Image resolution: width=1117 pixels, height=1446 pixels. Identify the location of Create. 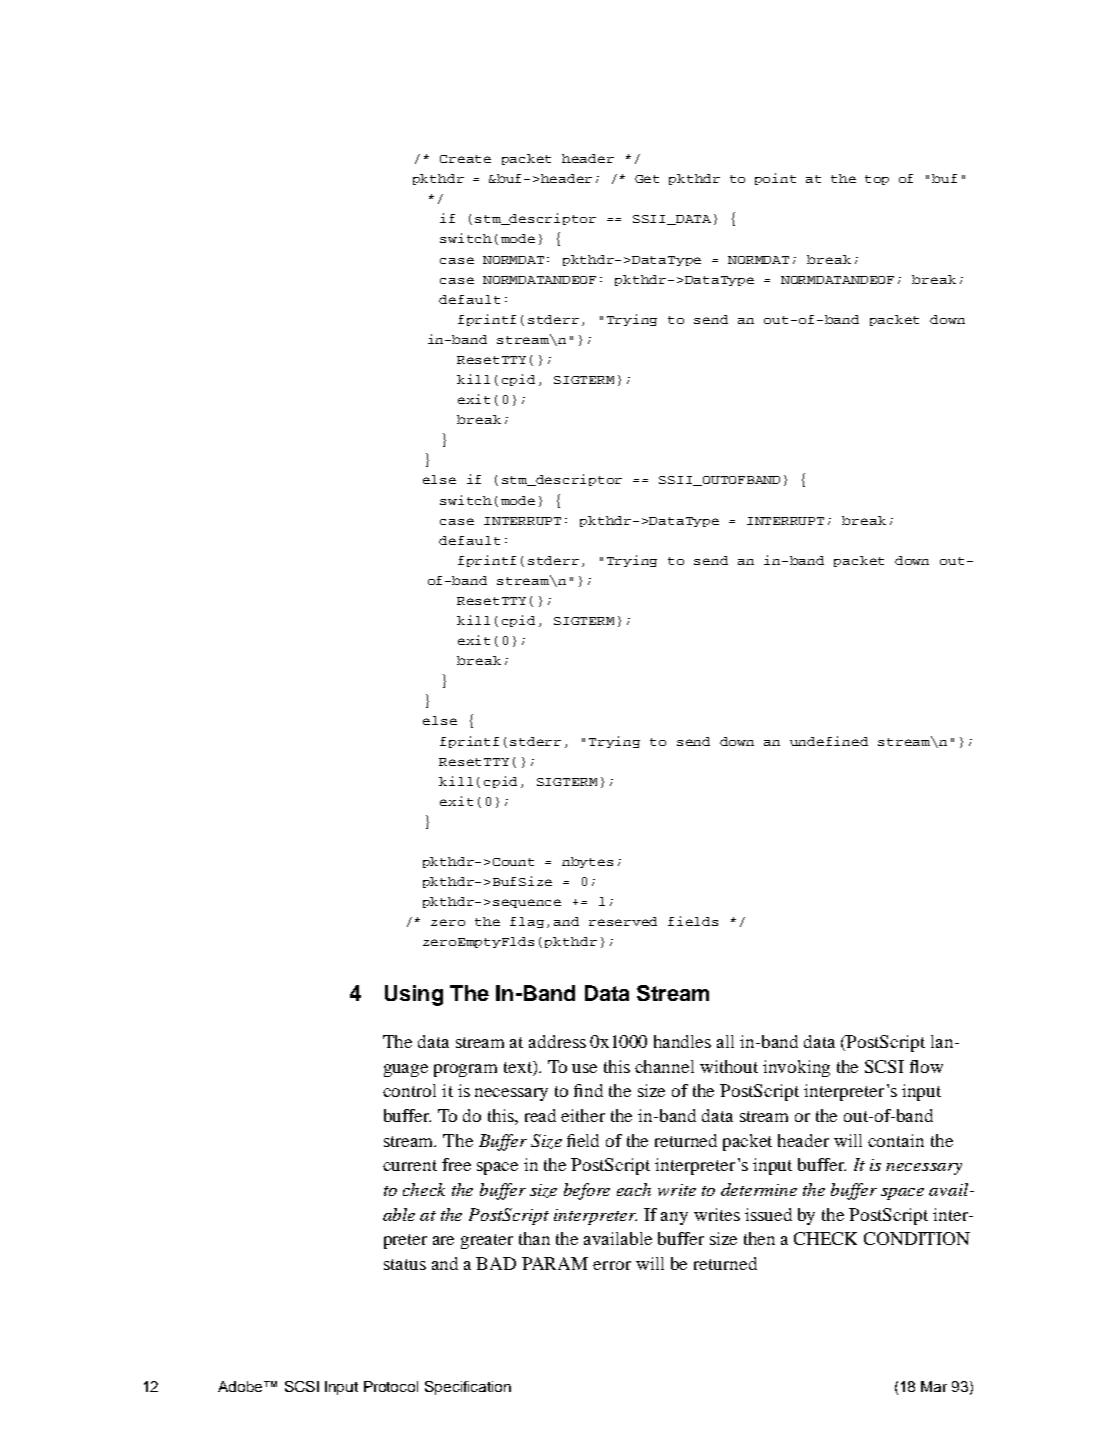
(465, 159).
